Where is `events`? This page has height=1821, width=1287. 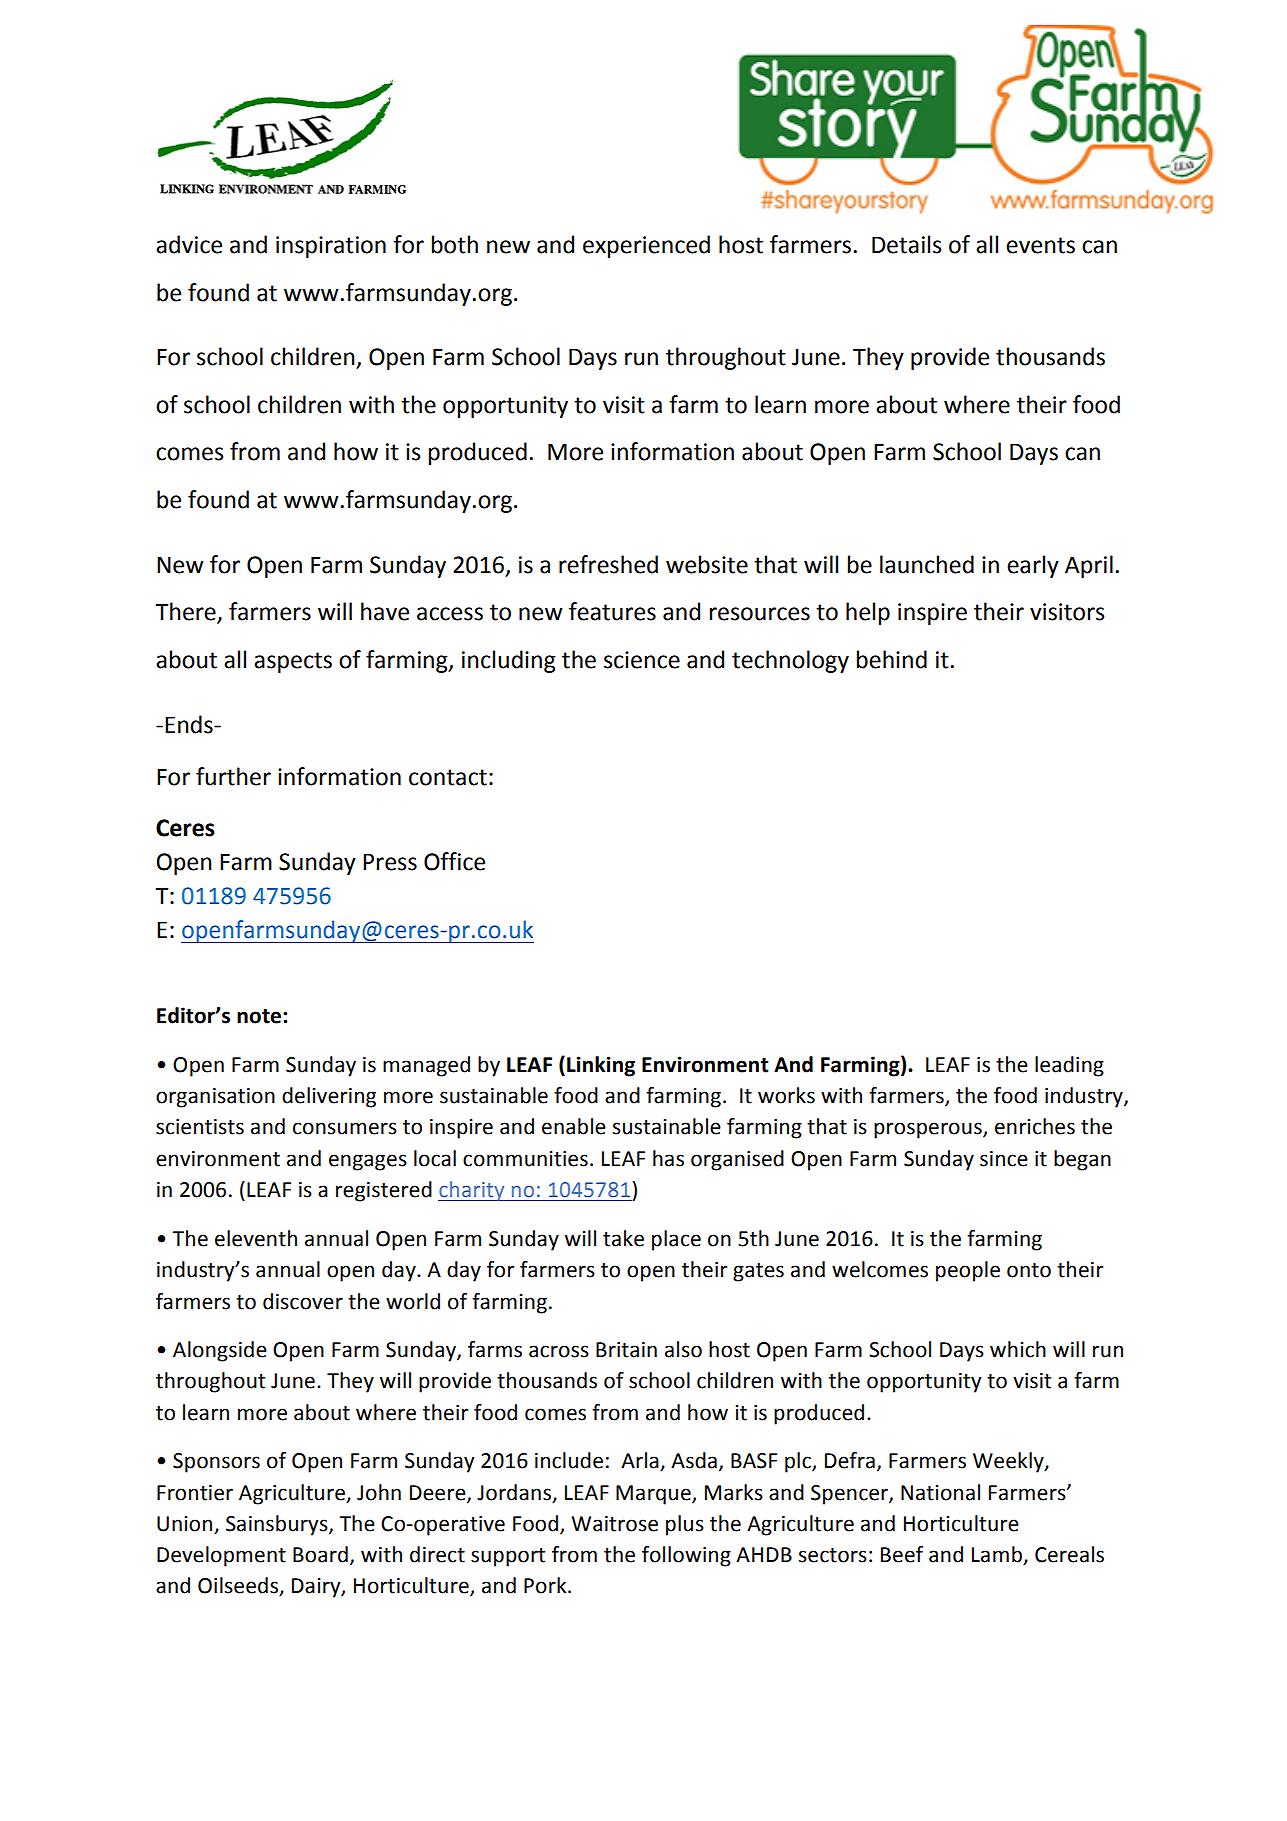 events is located at coordinates (1040, 245).
